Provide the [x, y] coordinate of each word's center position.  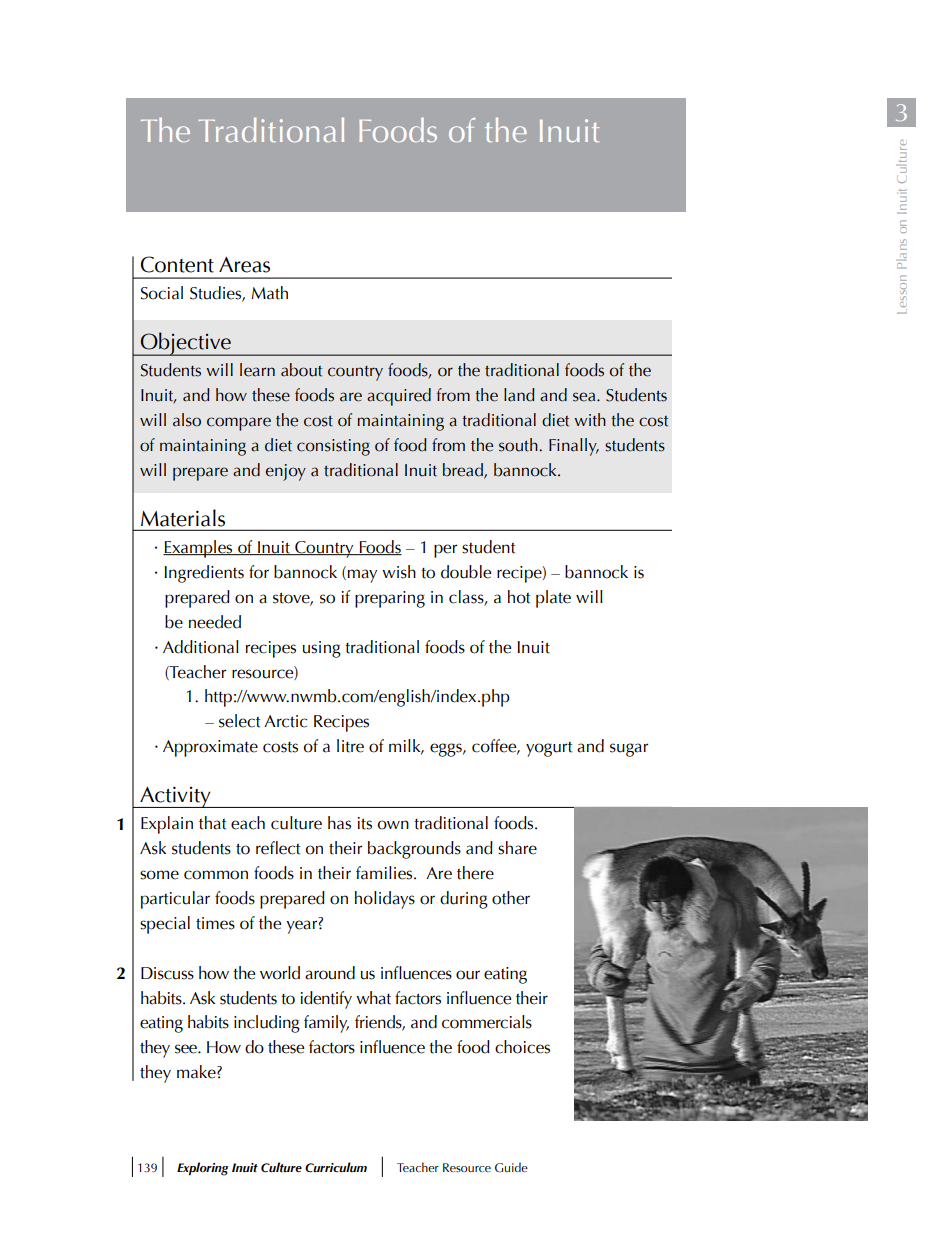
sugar [629, 750]
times [215, 923]
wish [399, 572]
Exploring [203, 1169]
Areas [244, 265]
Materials [183, 518]
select [239, 721]
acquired [399, 397]
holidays [385, 900]
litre [350, 746]
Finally [574, 447]
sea [585, 397]
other [511, 898]
